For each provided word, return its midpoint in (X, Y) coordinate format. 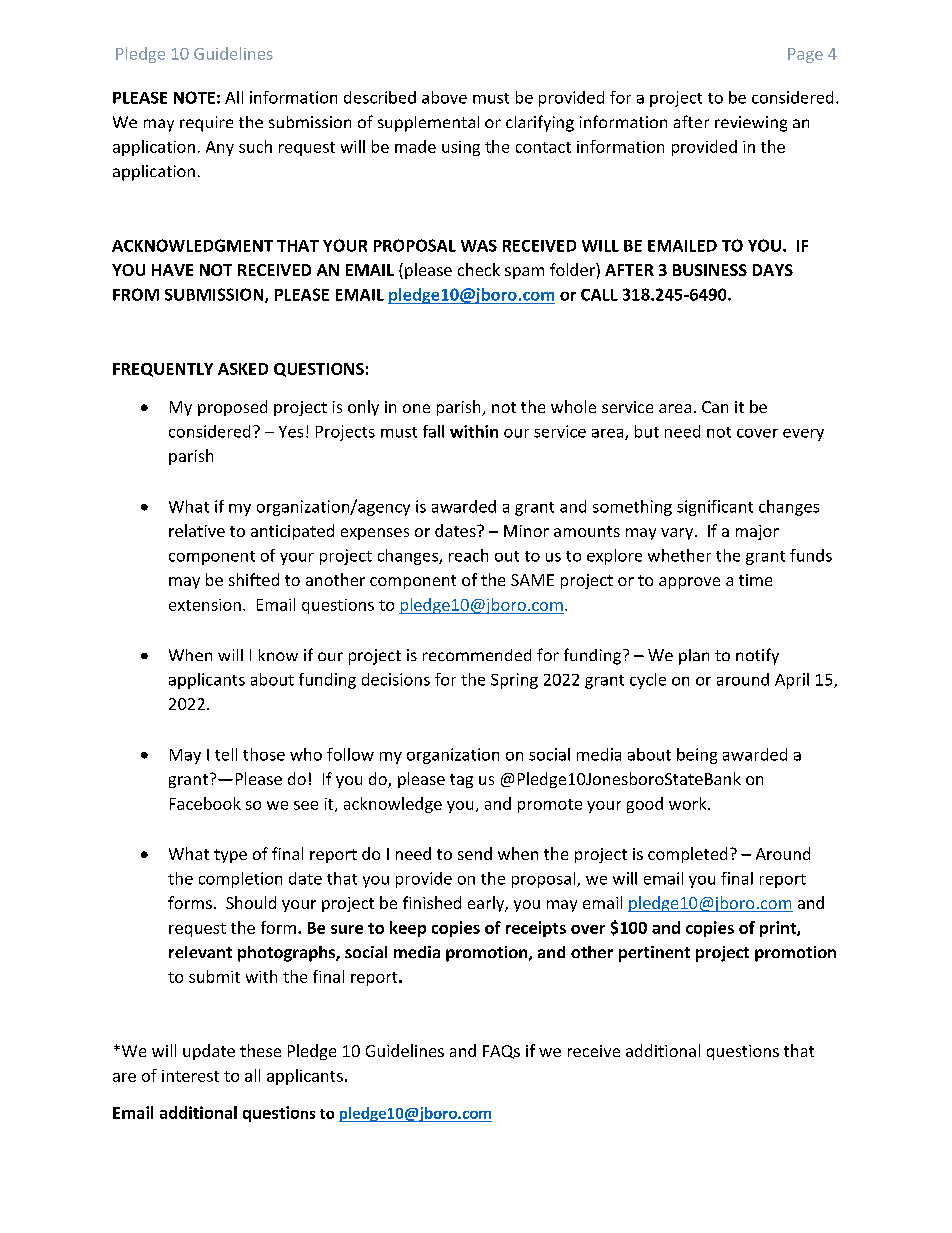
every (803, 435)
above (444, 97)
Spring (514, 681)
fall (433, 431)
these (260, 1050)
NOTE (194, 97)
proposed (232, 408)
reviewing (751, 124)
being (697, 756)
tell (226, 754)
